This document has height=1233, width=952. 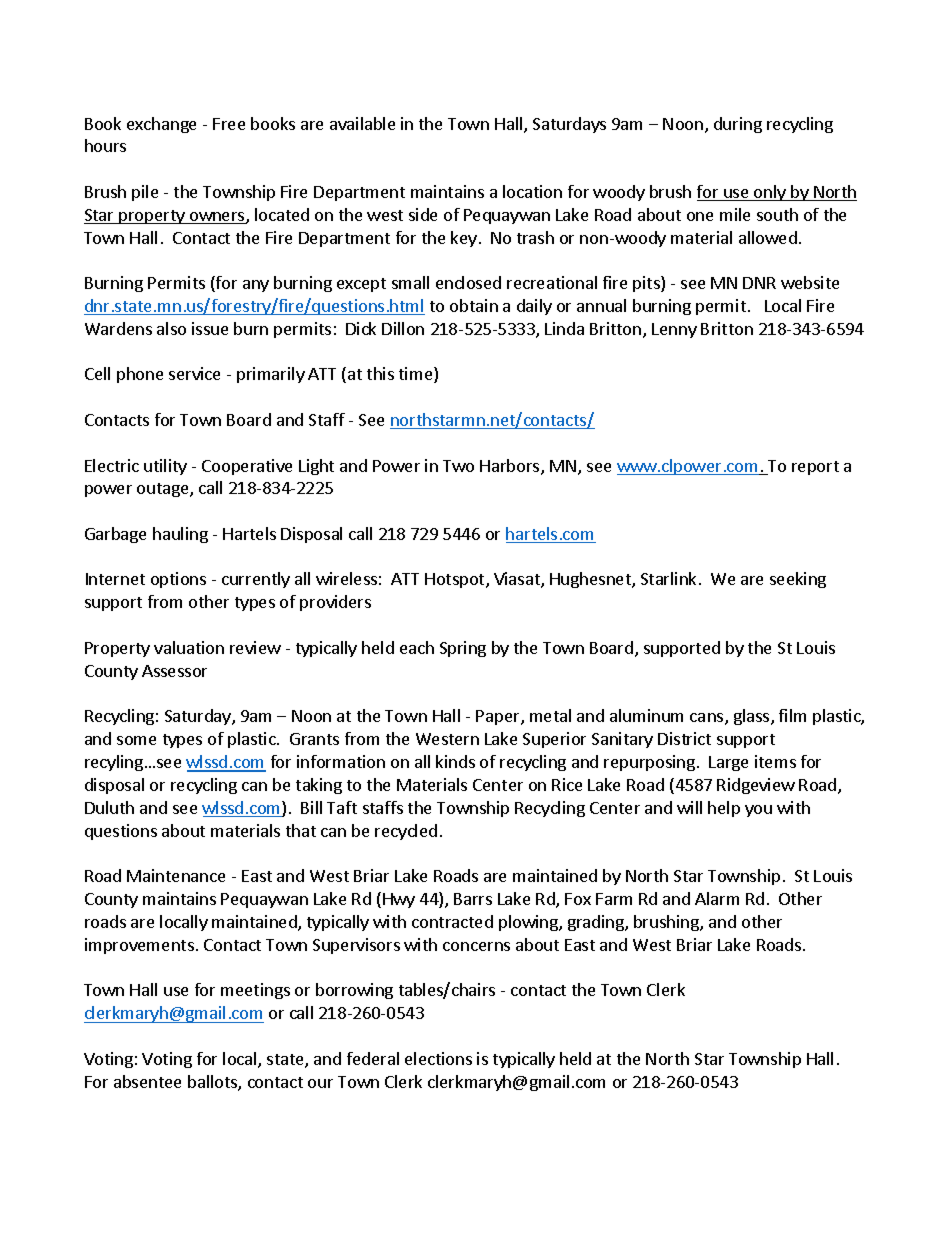 I want to click on options, so click(x=178, y=580).
